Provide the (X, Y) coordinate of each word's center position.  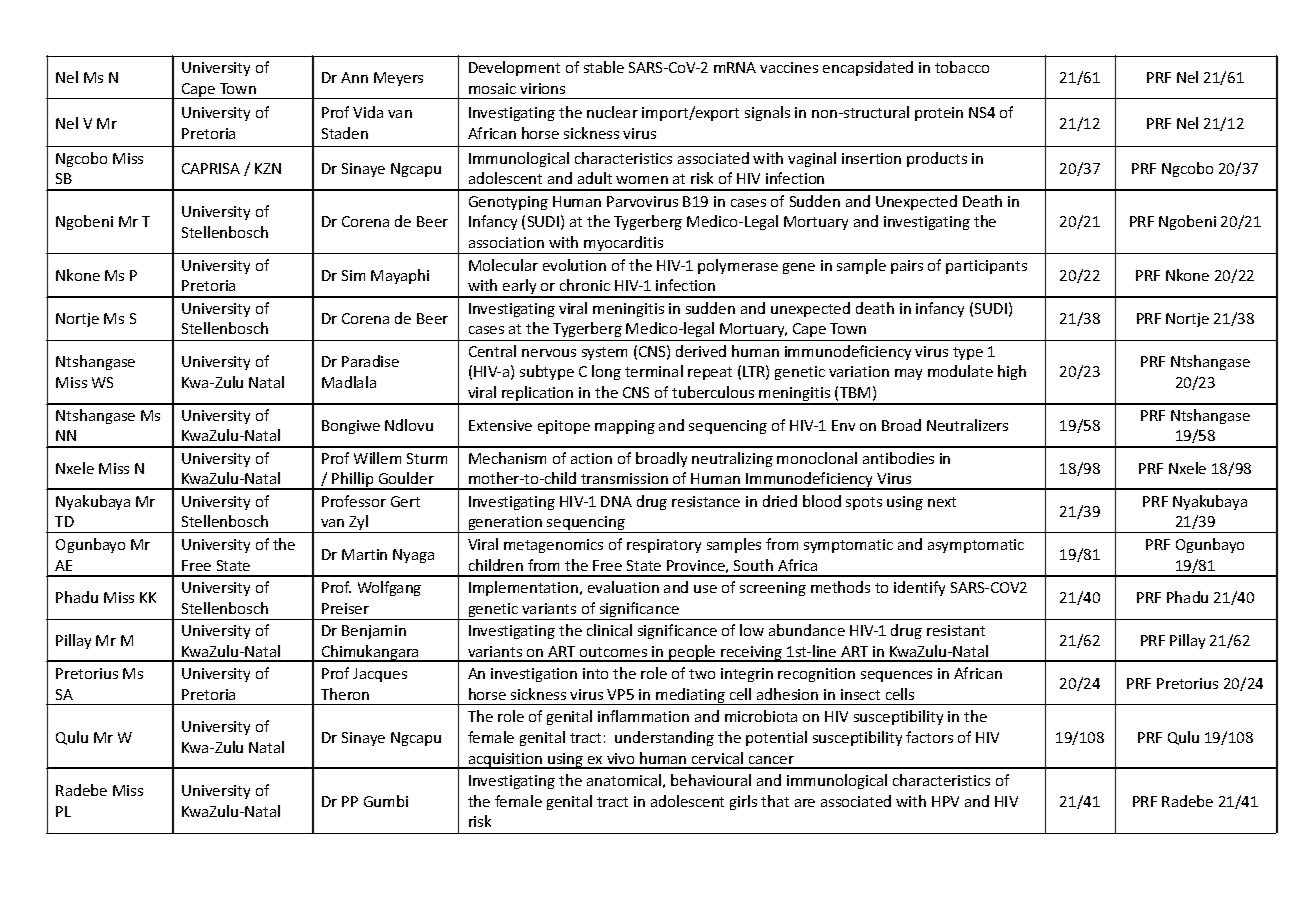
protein (939, 114)
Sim (353, 275)
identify (919, 588)
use (705, 589)
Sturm (427, 458)
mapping (625, 427)
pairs (907, 267)
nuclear (612, 112)
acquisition (505, 761)
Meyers (398, 79)
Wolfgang (389, 588)
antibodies (898, 458)
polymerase (738, 266)
